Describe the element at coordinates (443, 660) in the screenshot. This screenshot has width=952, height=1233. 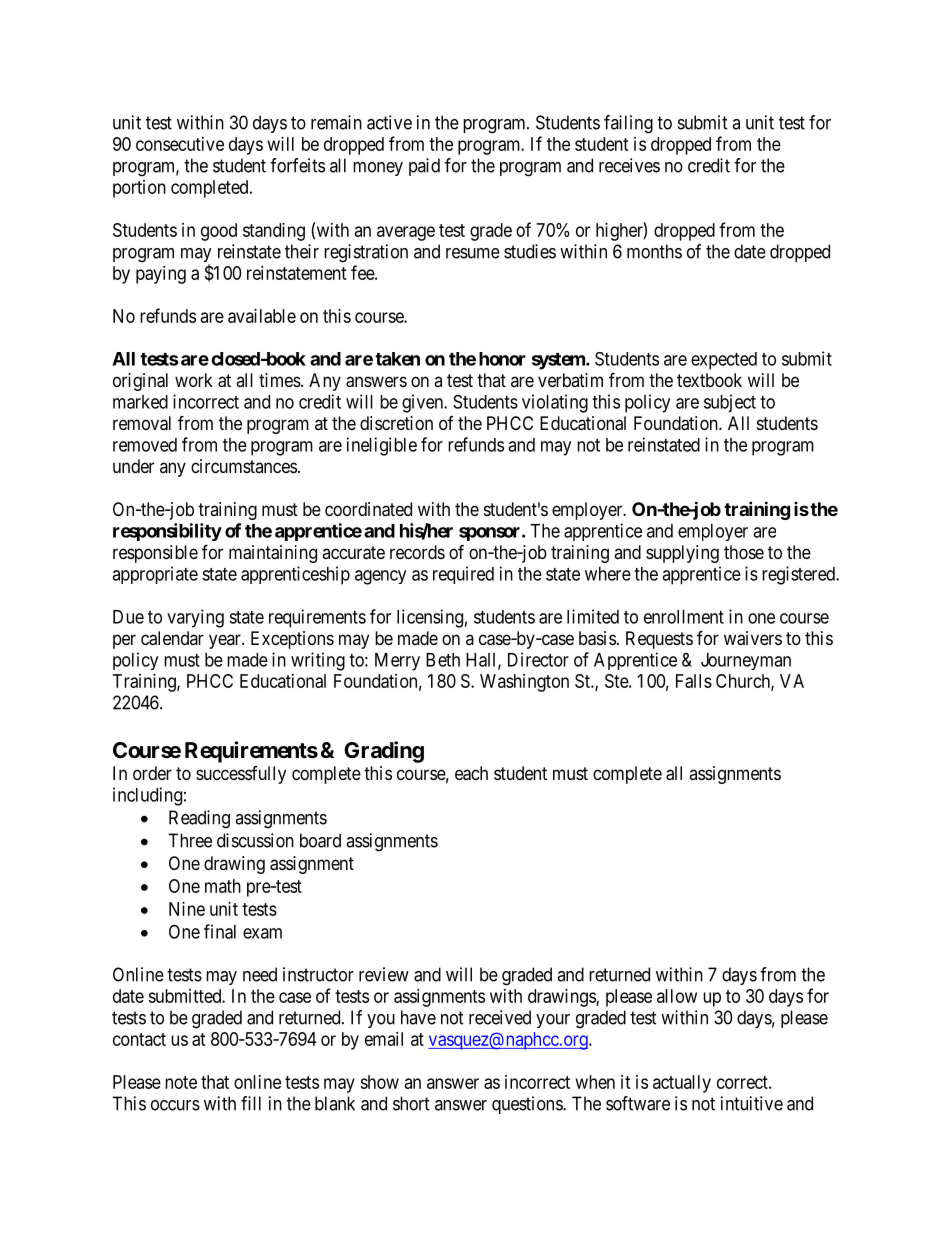
I see `Beth` at that location.
